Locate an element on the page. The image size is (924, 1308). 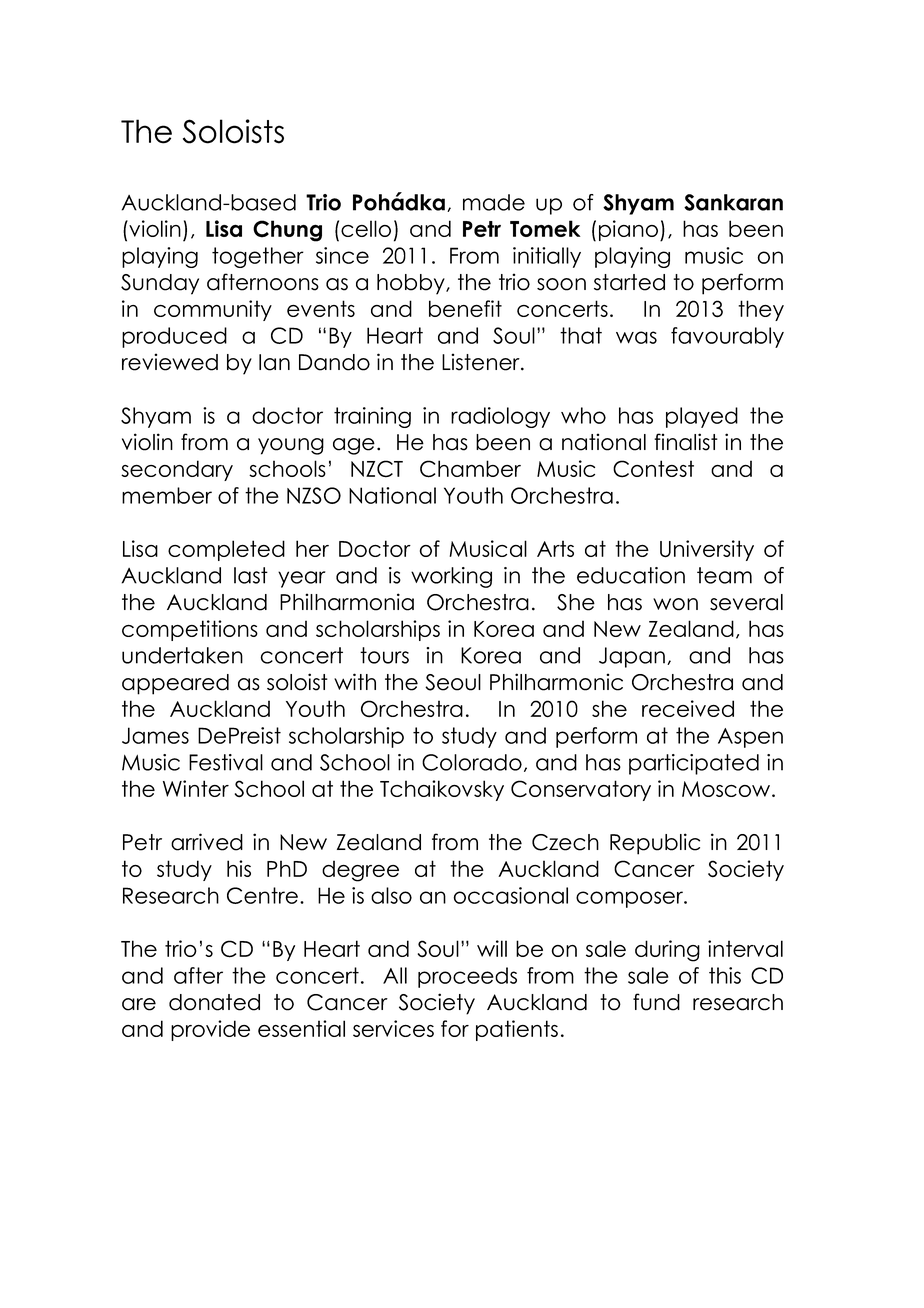
together is located at coordinates (258, 257).
